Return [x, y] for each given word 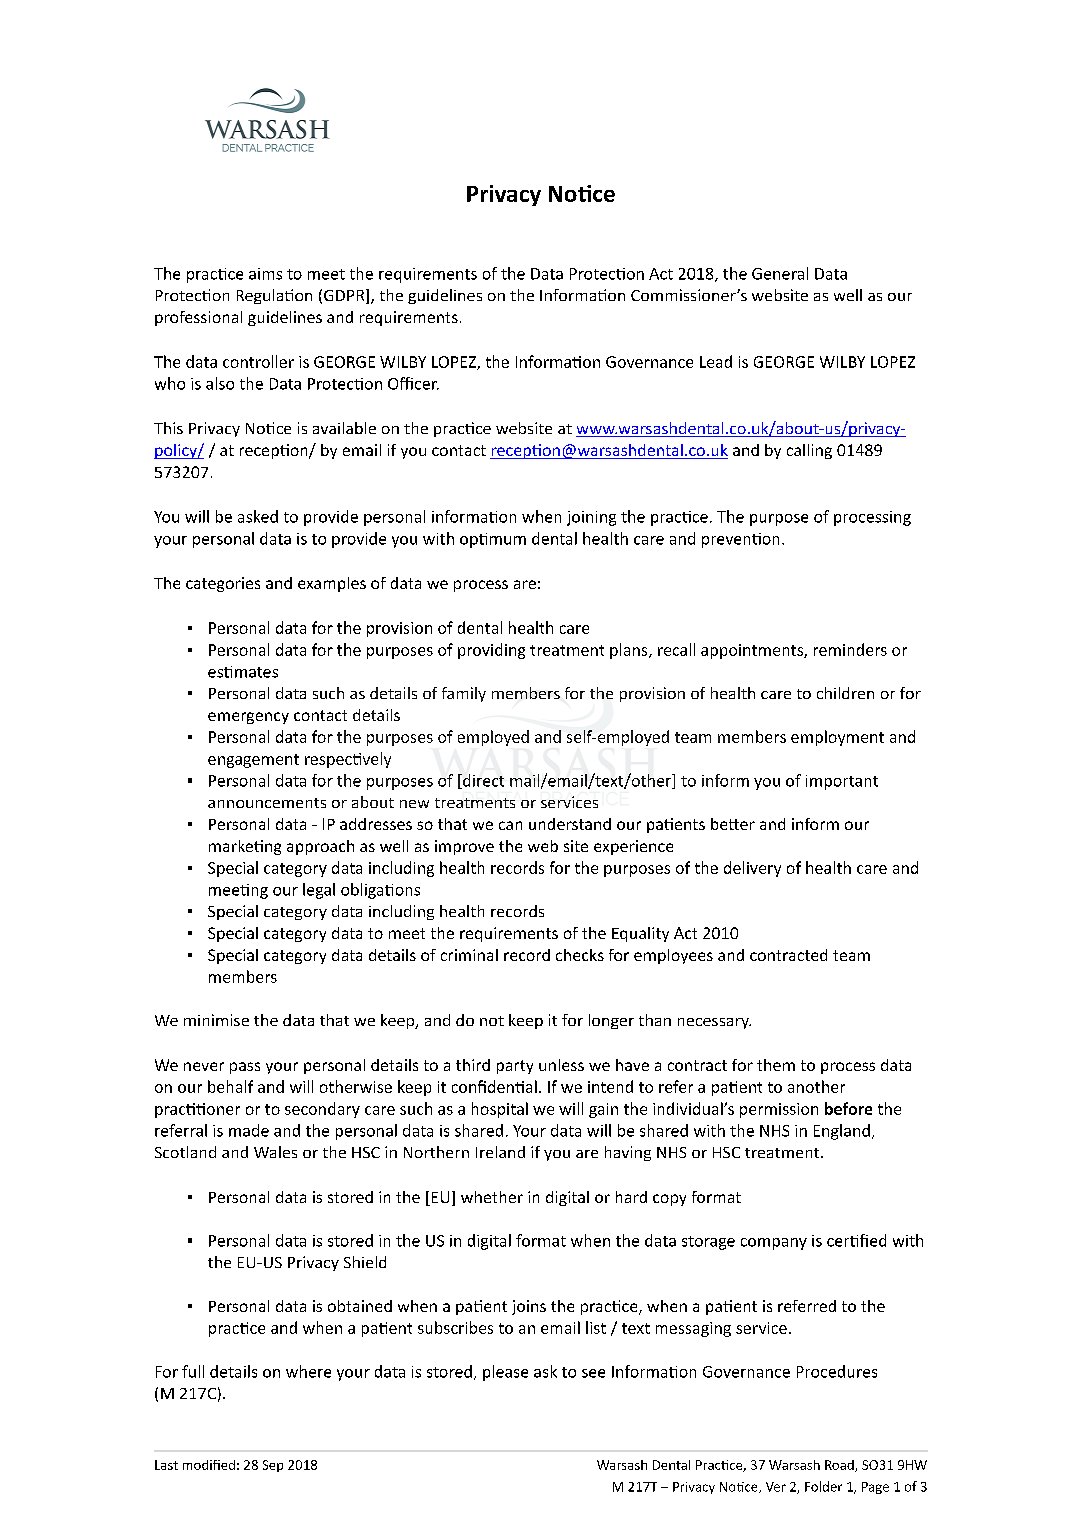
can [510, 825]
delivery [752, 869]
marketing [245, 847]
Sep [273, 1466]
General [780, 273]
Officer [413, 383]
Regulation [274, 296]
